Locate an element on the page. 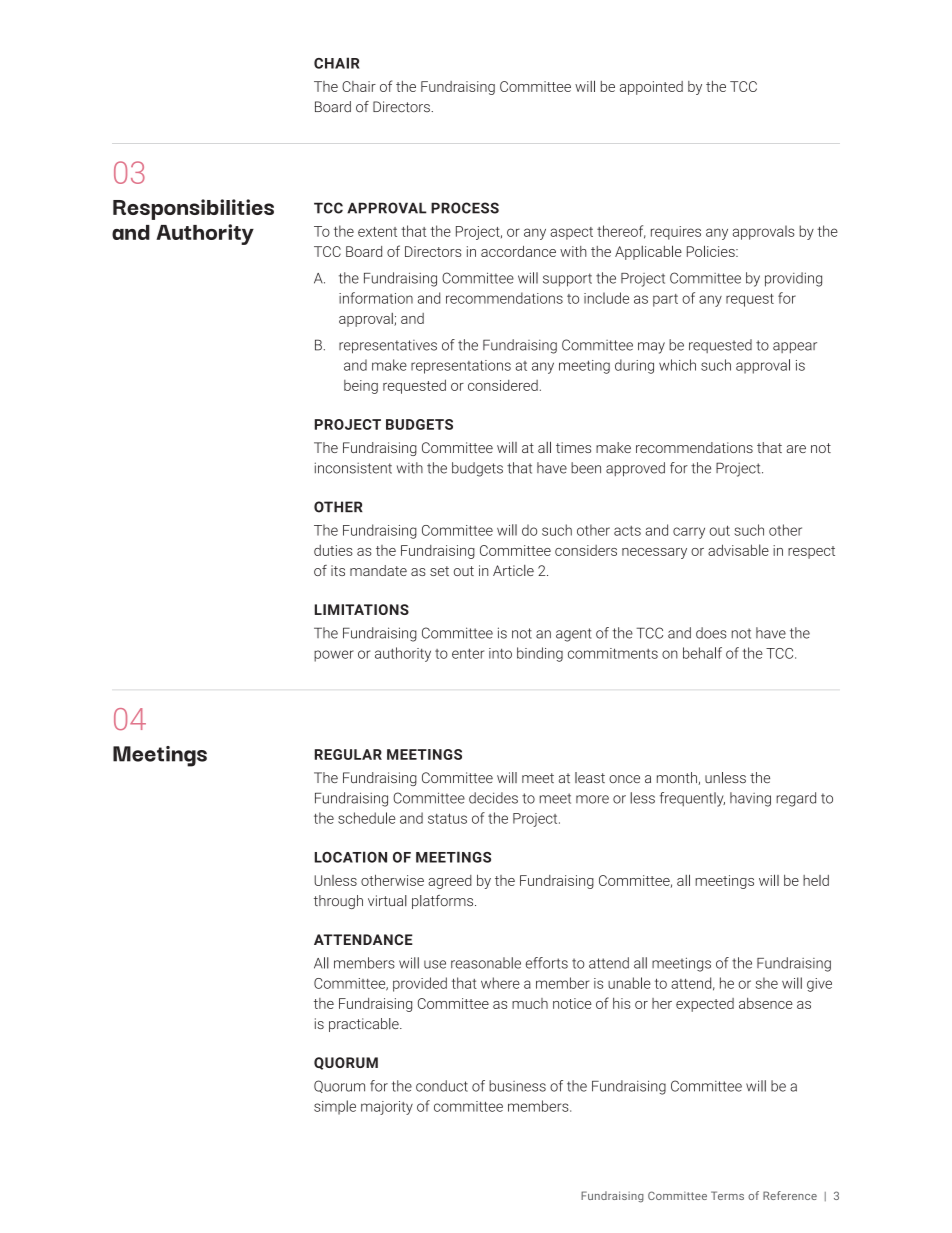  does is located at coordinates (711, 633).
